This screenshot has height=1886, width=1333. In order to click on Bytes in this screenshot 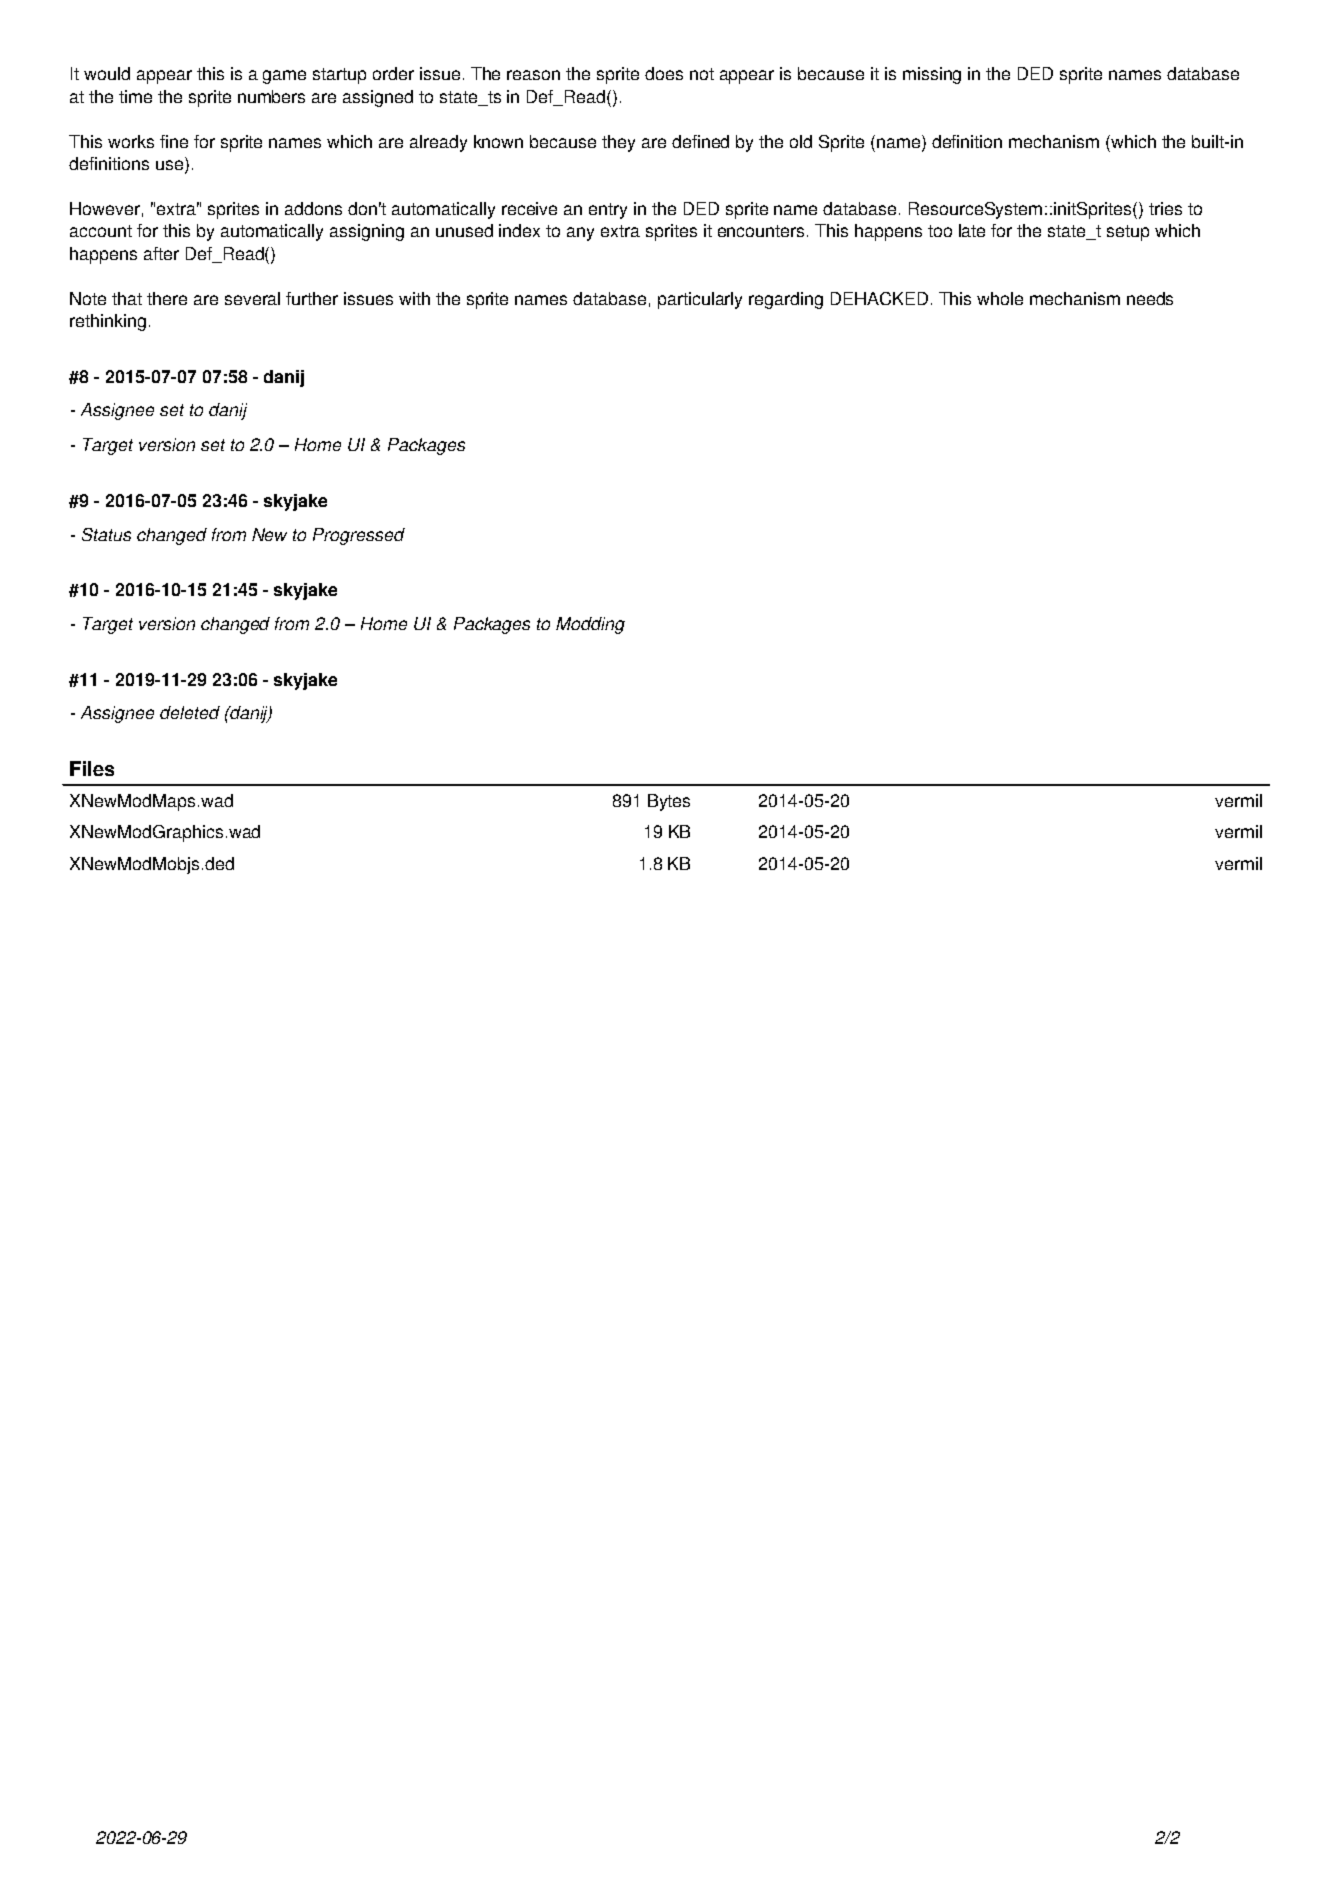, I will do `click(669, 802)`.
